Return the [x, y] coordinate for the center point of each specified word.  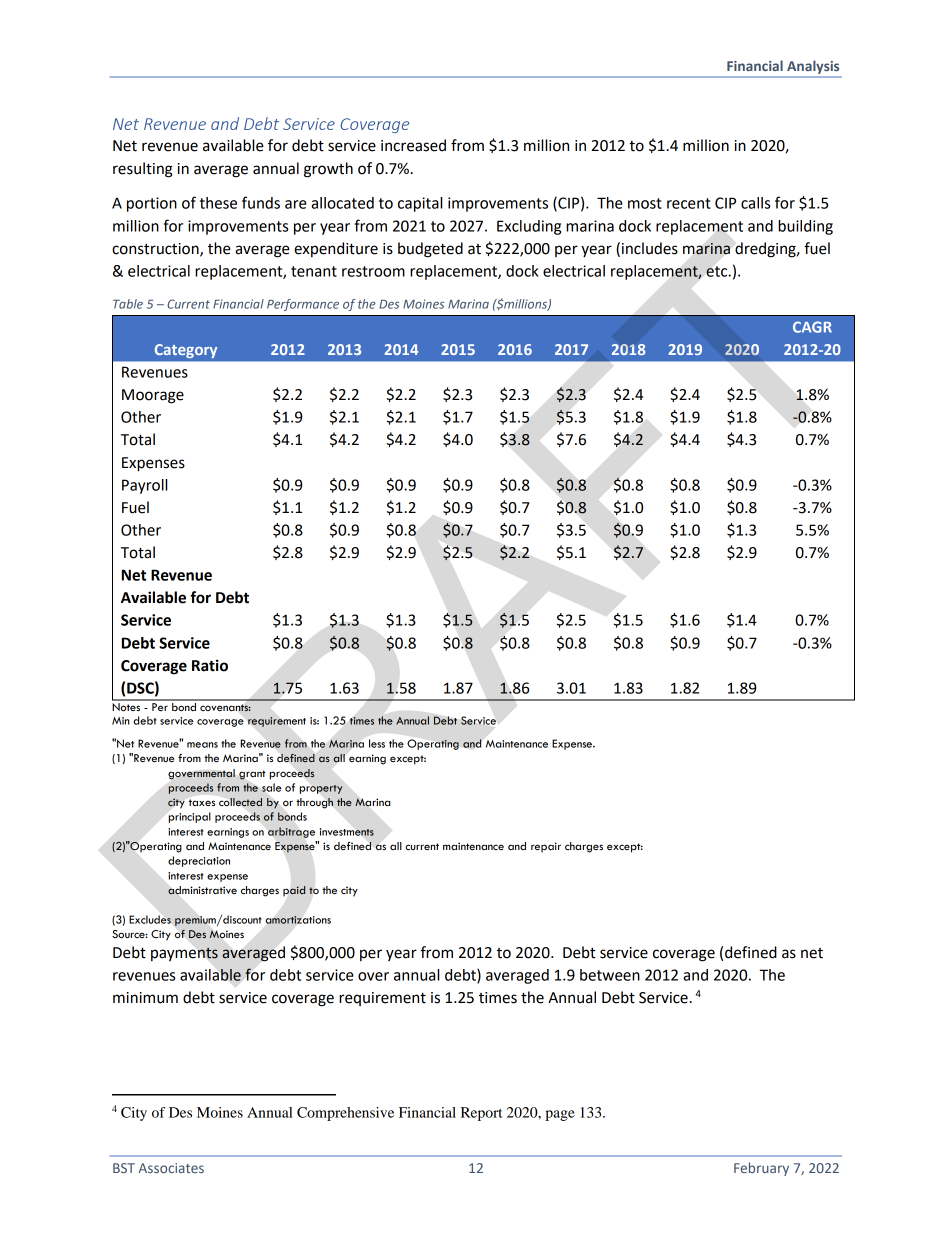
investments [346, 832]
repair [546, 847]
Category [186, 351]
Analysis [813, 67]
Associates [171, 1168]
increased [413, 145]
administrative [202, 890]
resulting [143, 170]
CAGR [812, 327]
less [377, 743]
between [610, 975]
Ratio [210, 665]
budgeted [430, 250]
